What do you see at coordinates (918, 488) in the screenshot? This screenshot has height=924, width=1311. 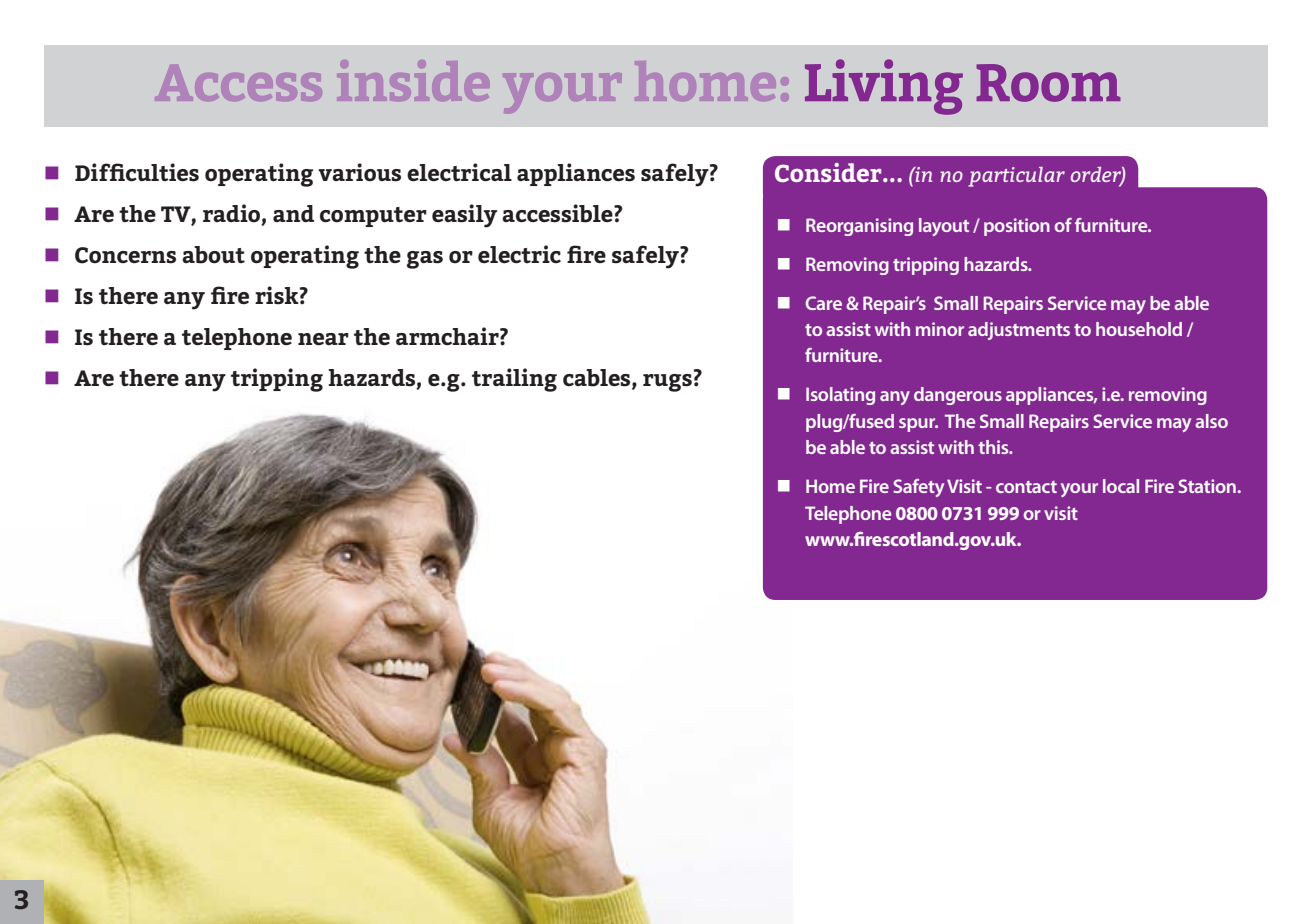 I see `Safety` at bounding box center [918, 488].
